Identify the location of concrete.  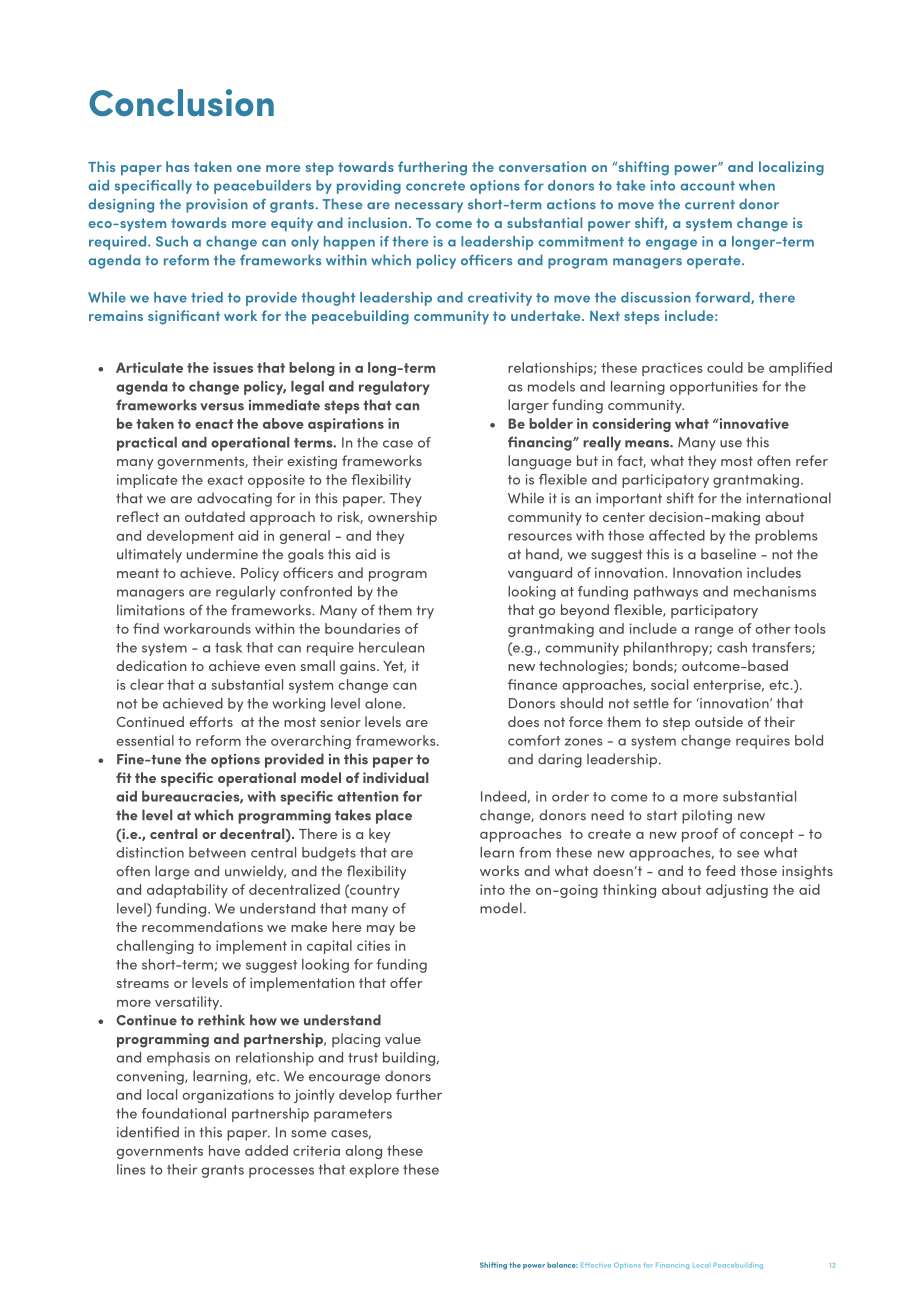
(435, 186).
